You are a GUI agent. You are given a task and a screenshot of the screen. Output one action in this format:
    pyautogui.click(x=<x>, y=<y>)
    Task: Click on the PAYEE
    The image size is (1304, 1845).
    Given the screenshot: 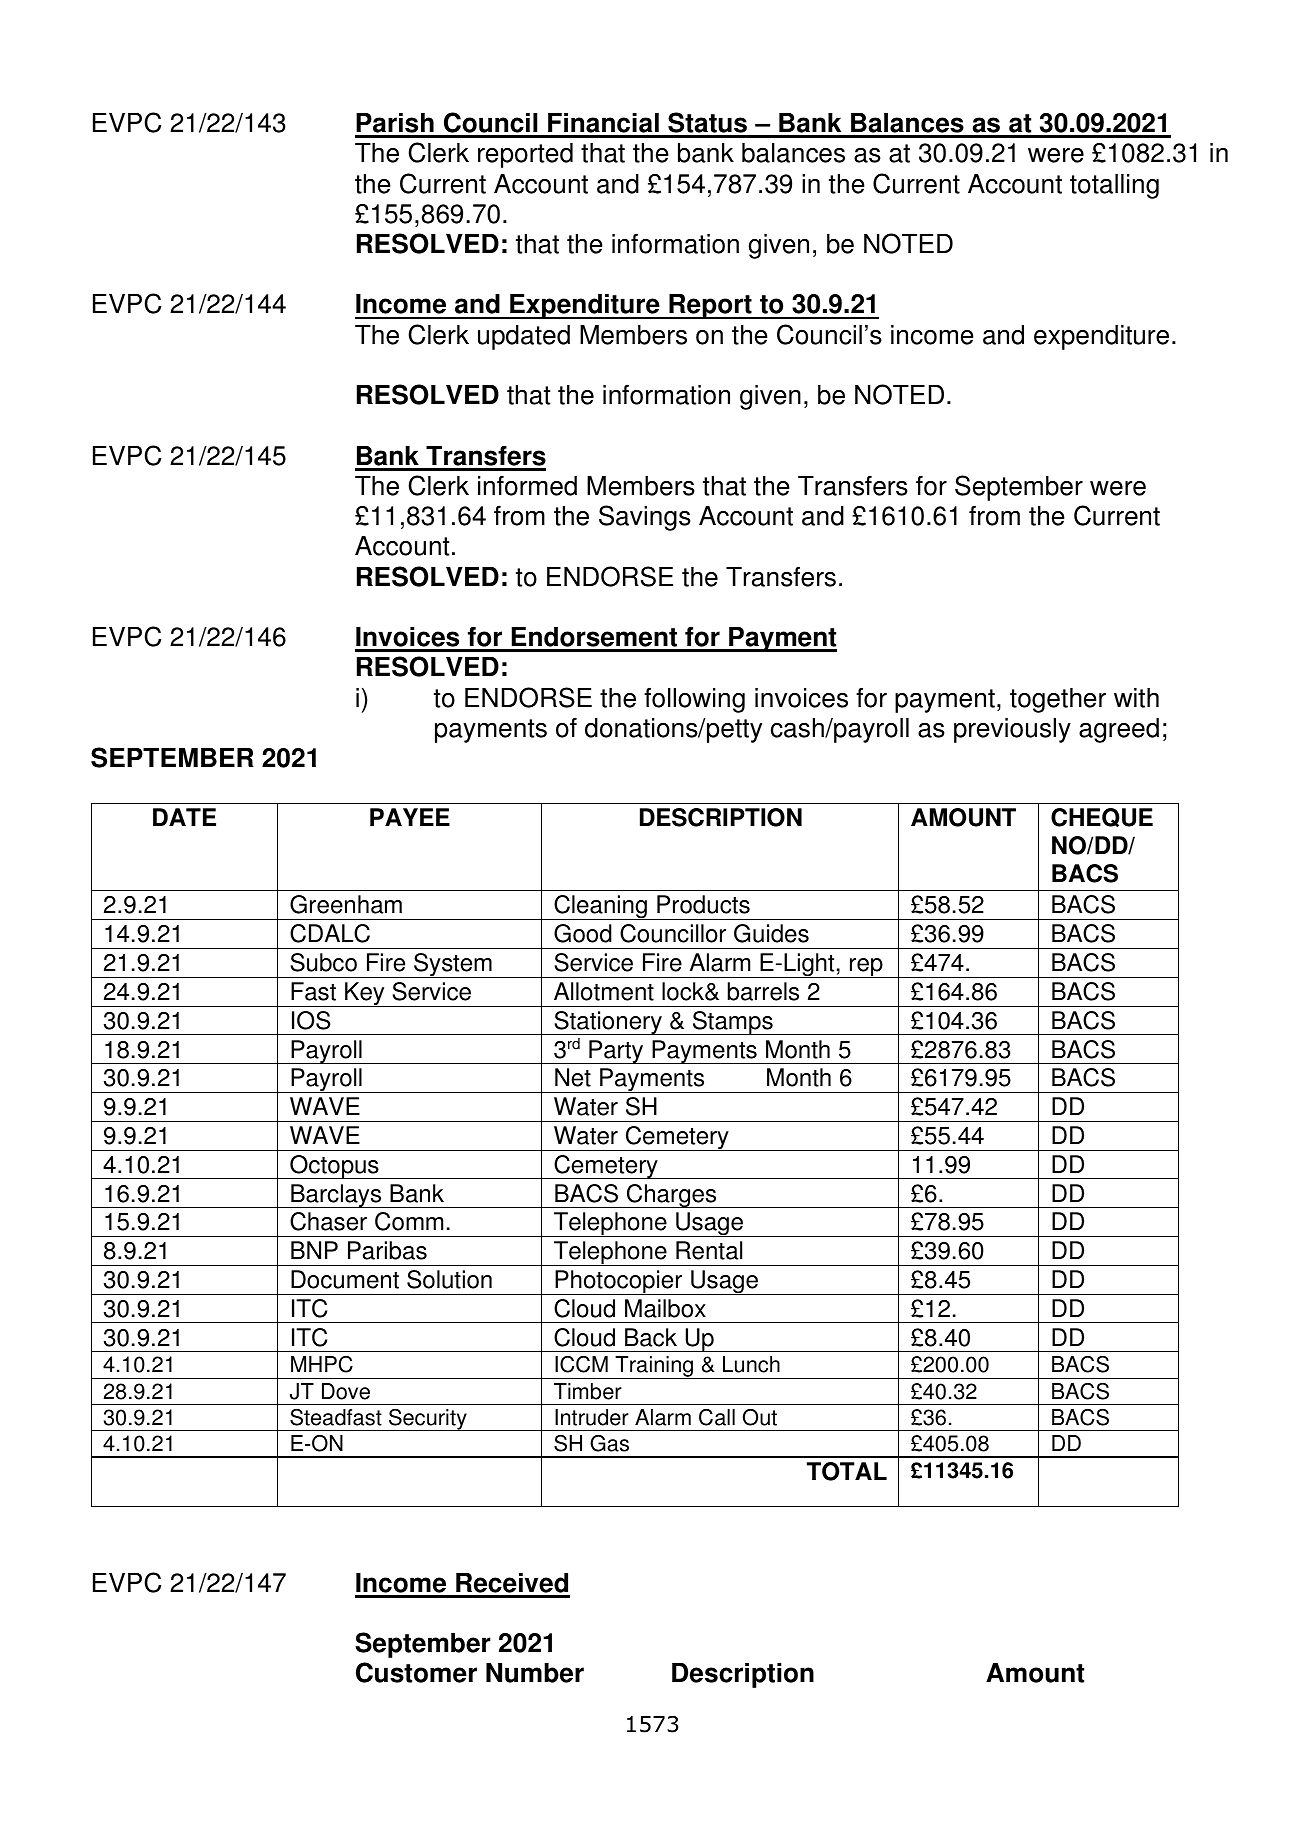 What is the action you would take?
    pyautogui.click(x=410, y=817)
